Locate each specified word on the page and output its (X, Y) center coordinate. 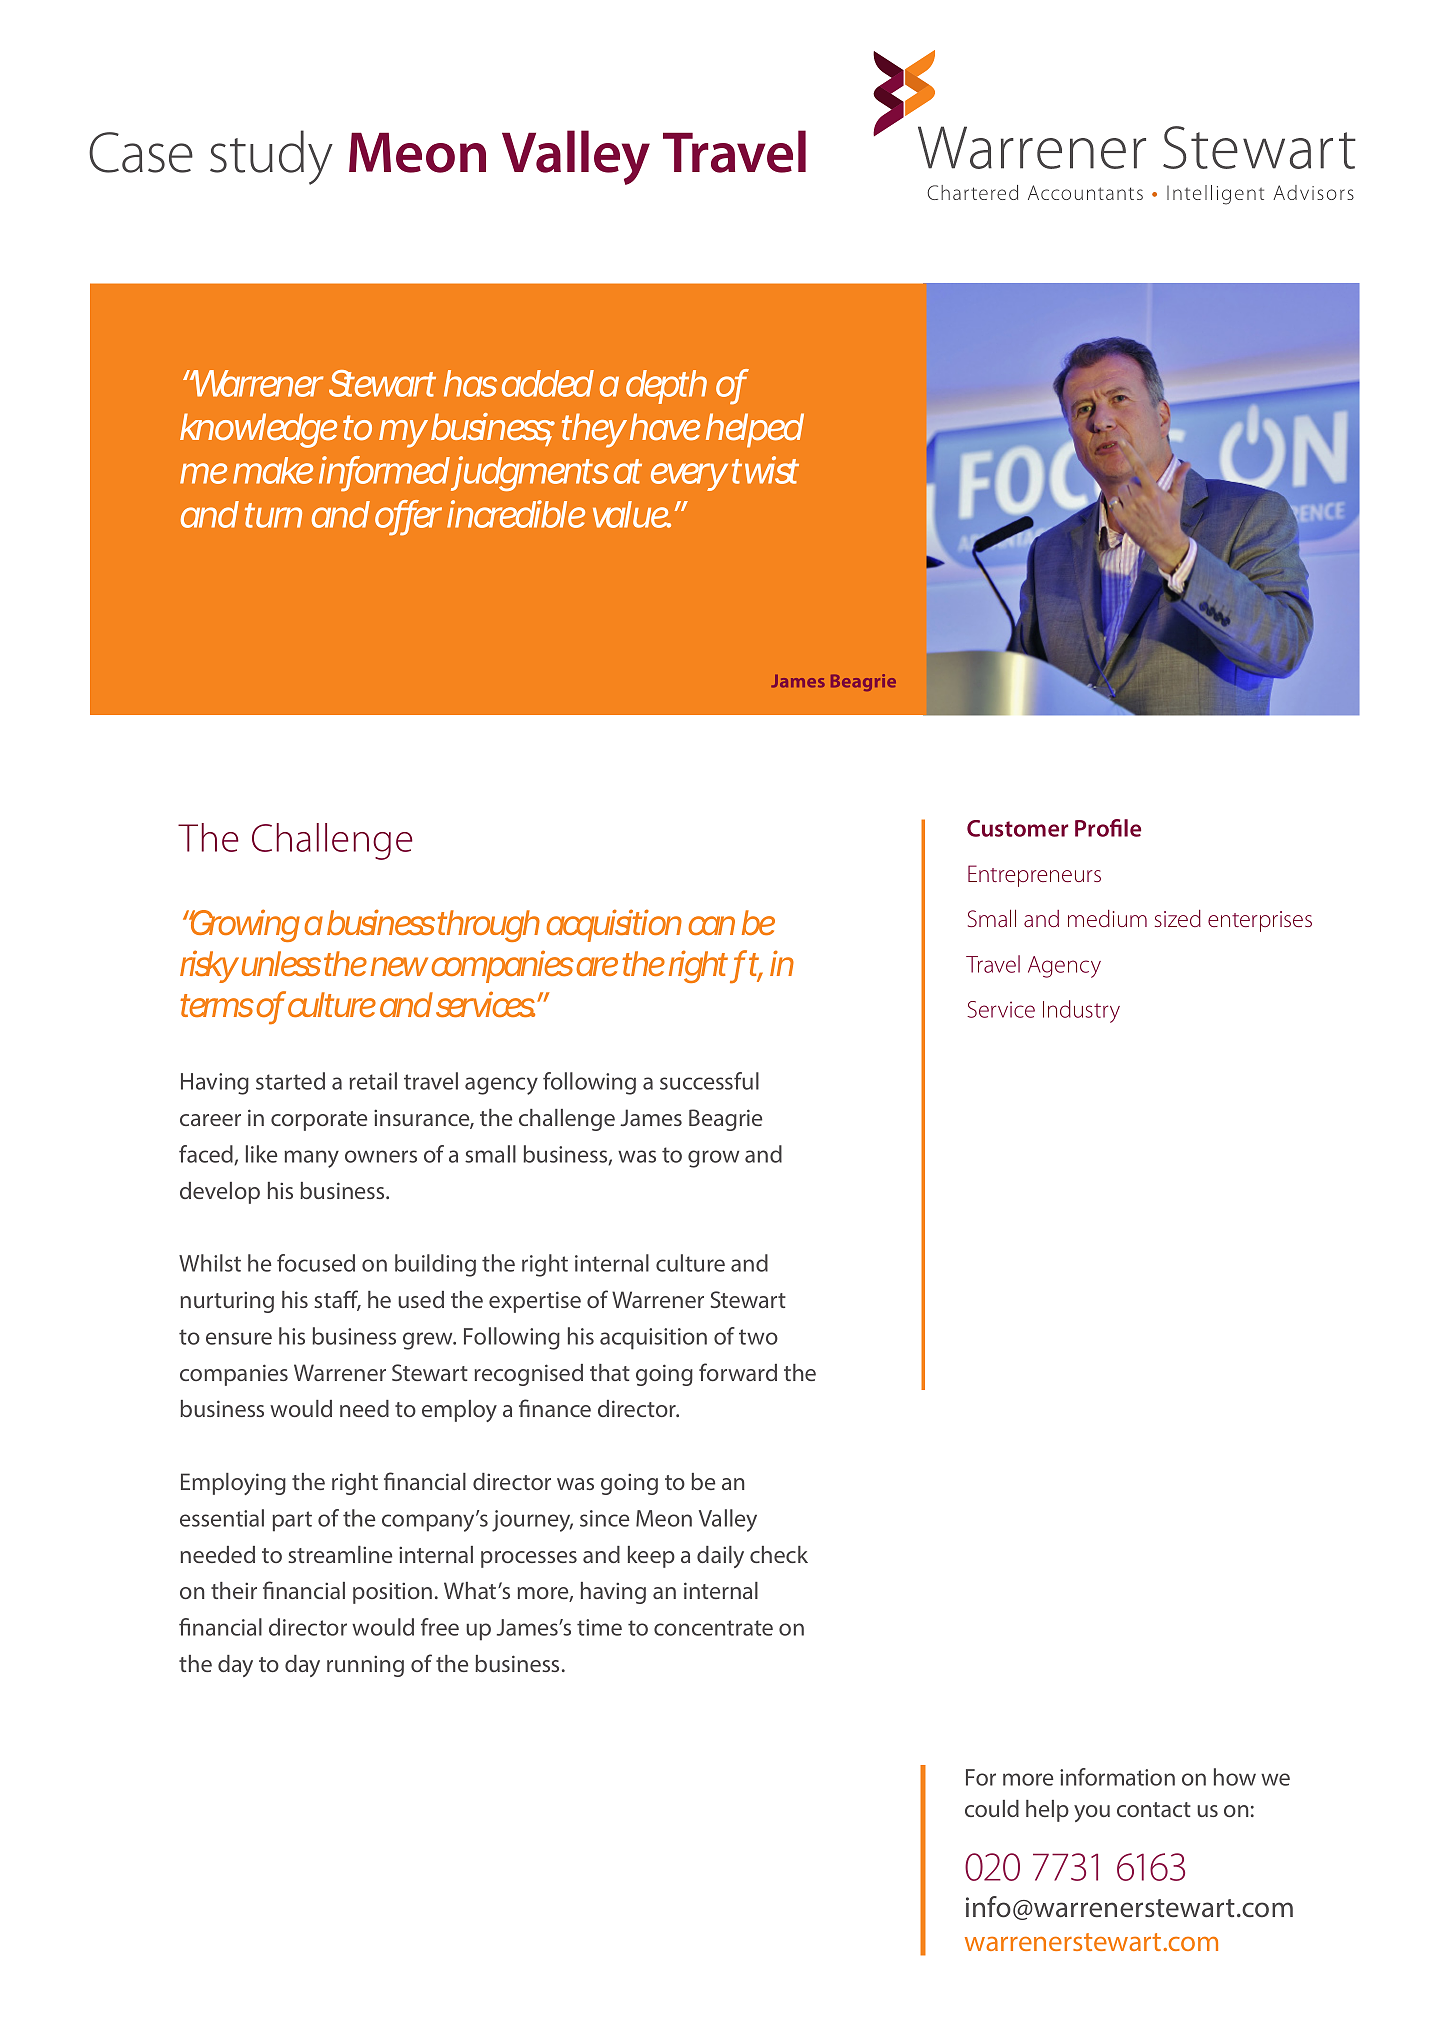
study (271, 157)
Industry (1081, 1011)
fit (748, 965)
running (365, 1666)
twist (765, 470)
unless (281, 963)
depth (666, 387)
